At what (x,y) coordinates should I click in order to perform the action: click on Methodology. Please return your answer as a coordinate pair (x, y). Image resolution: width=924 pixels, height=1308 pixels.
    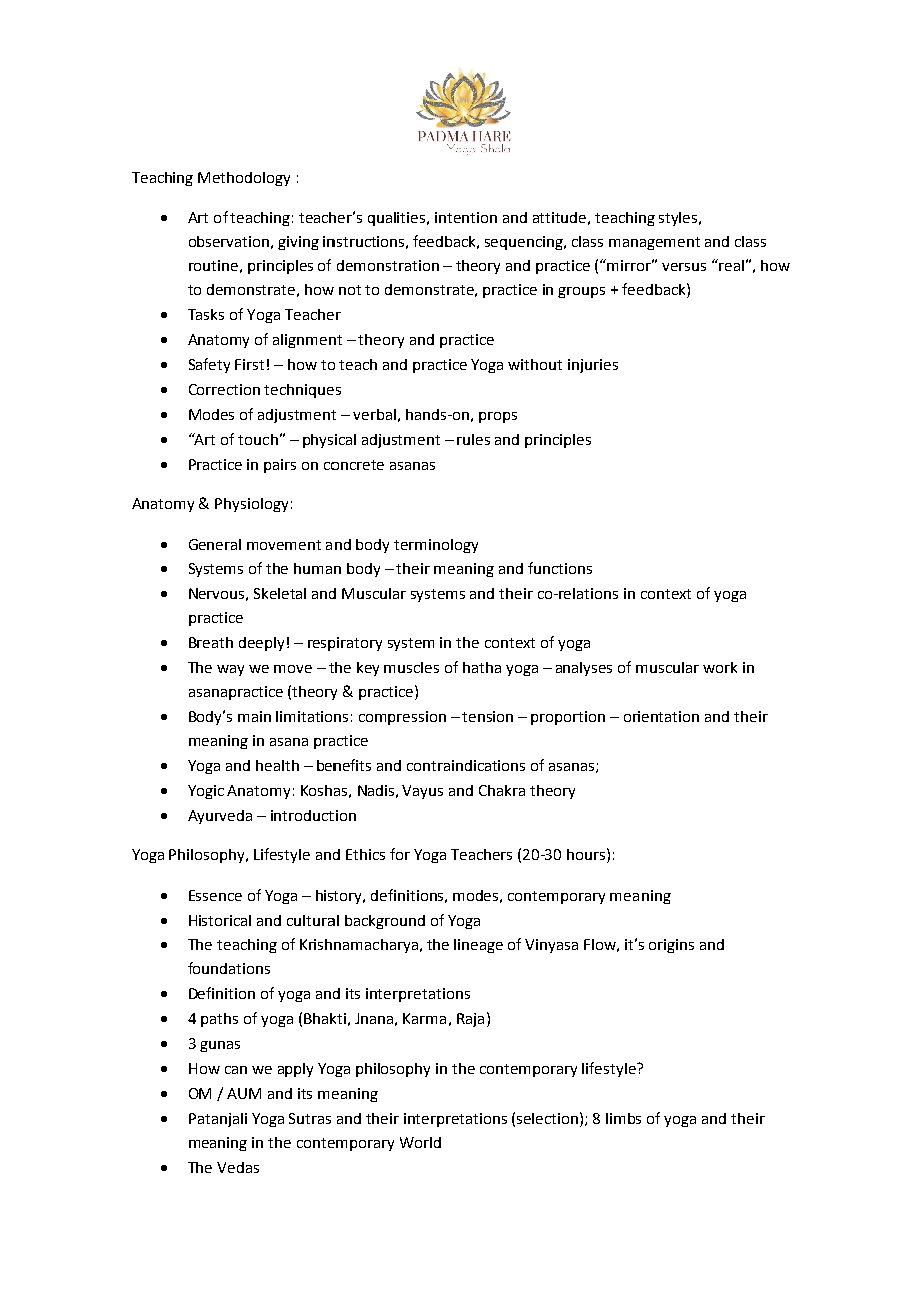
    Looking at the image, I should click on (244, 179).
